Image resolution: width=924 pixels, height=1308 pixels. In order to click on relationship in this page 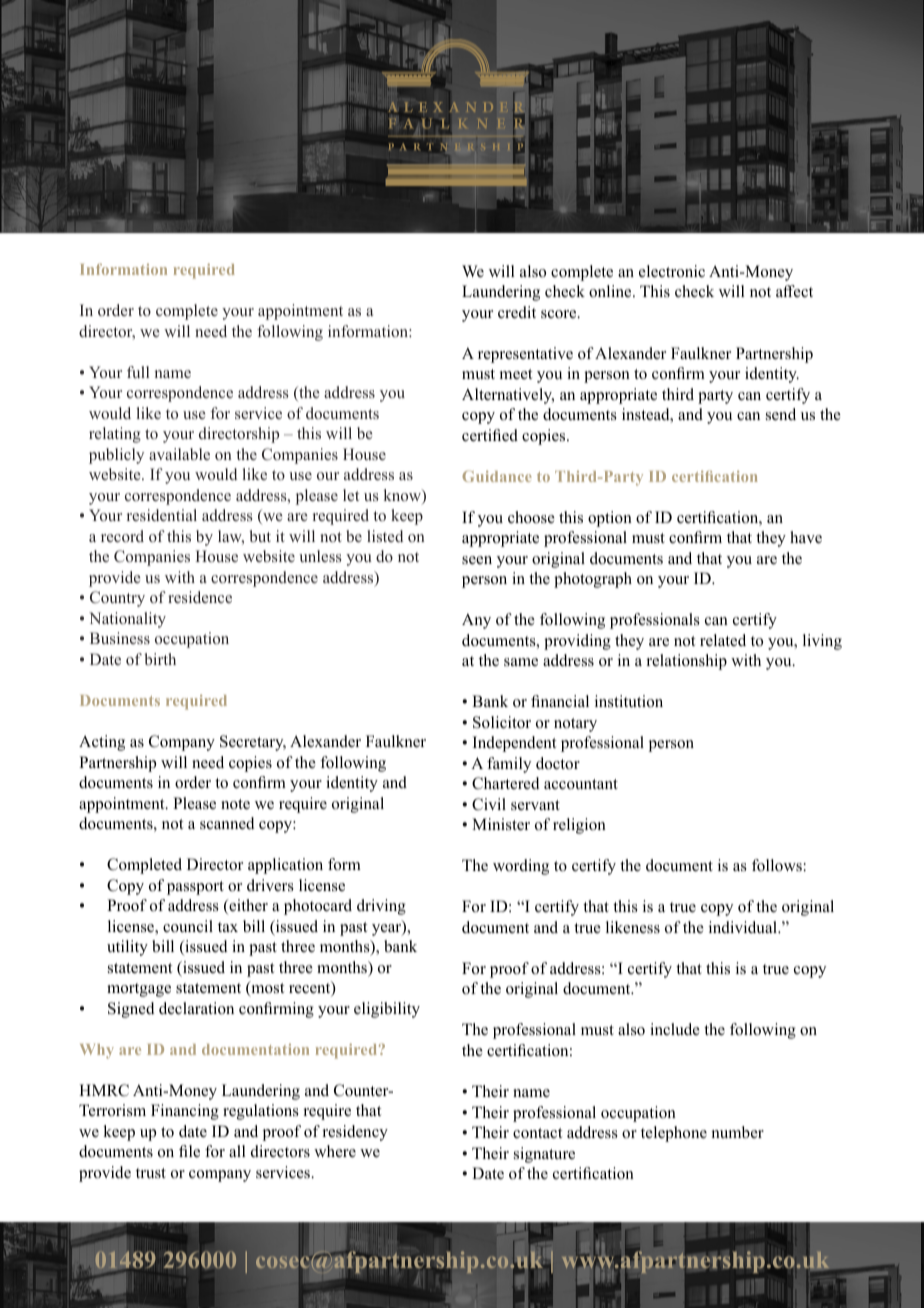, I will do `click(687, 662)`.
